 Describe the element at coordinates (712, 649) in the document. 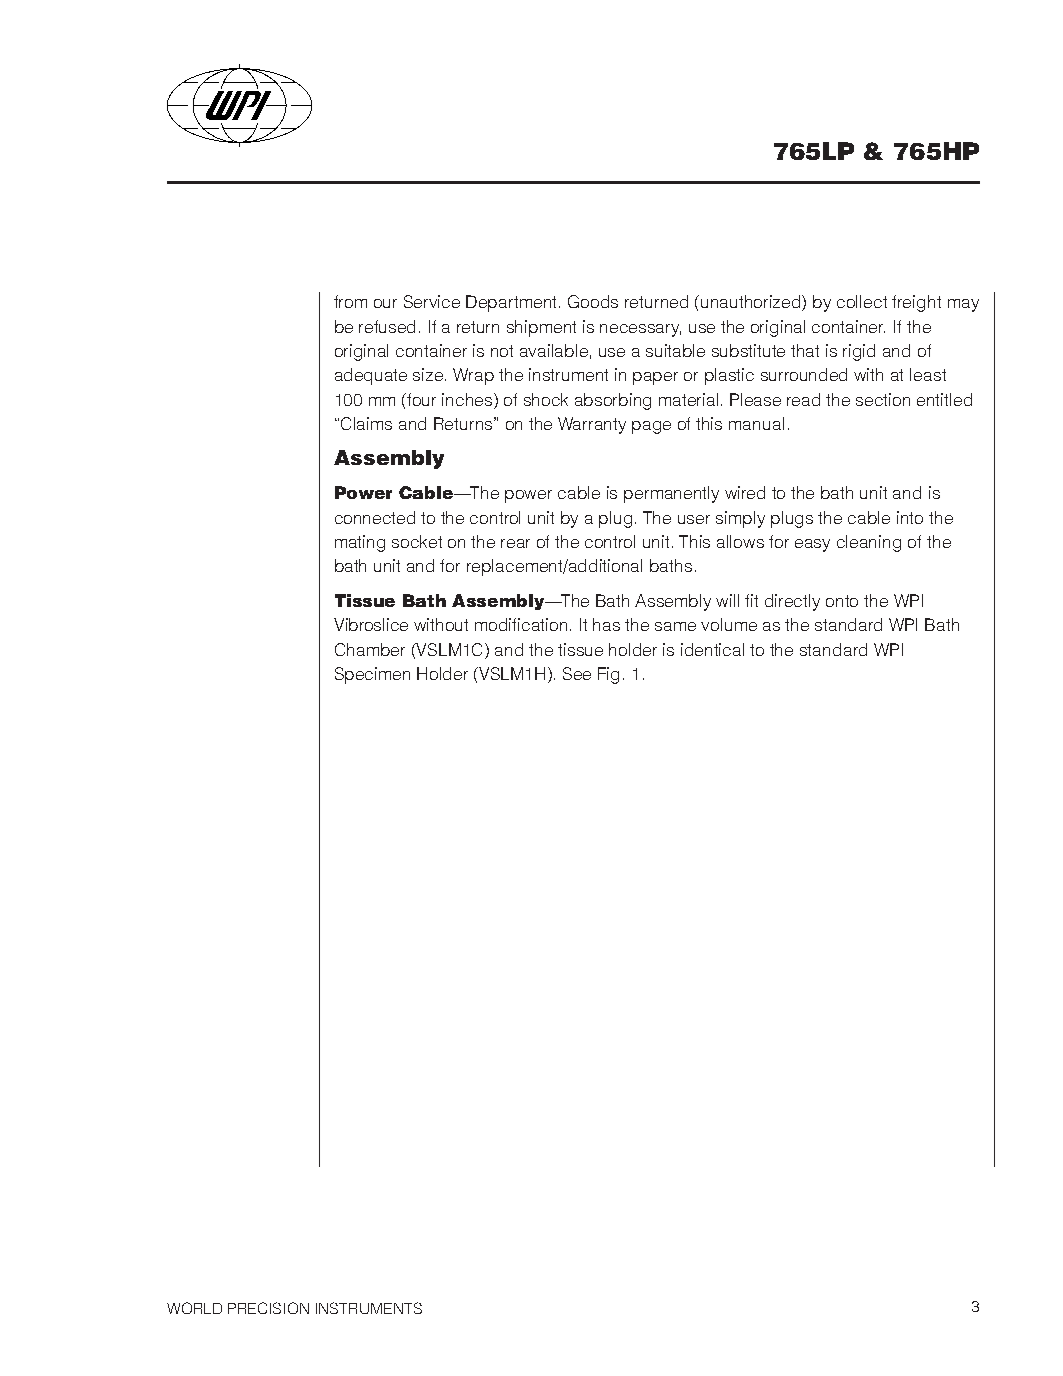

I see `identical` at that location.
